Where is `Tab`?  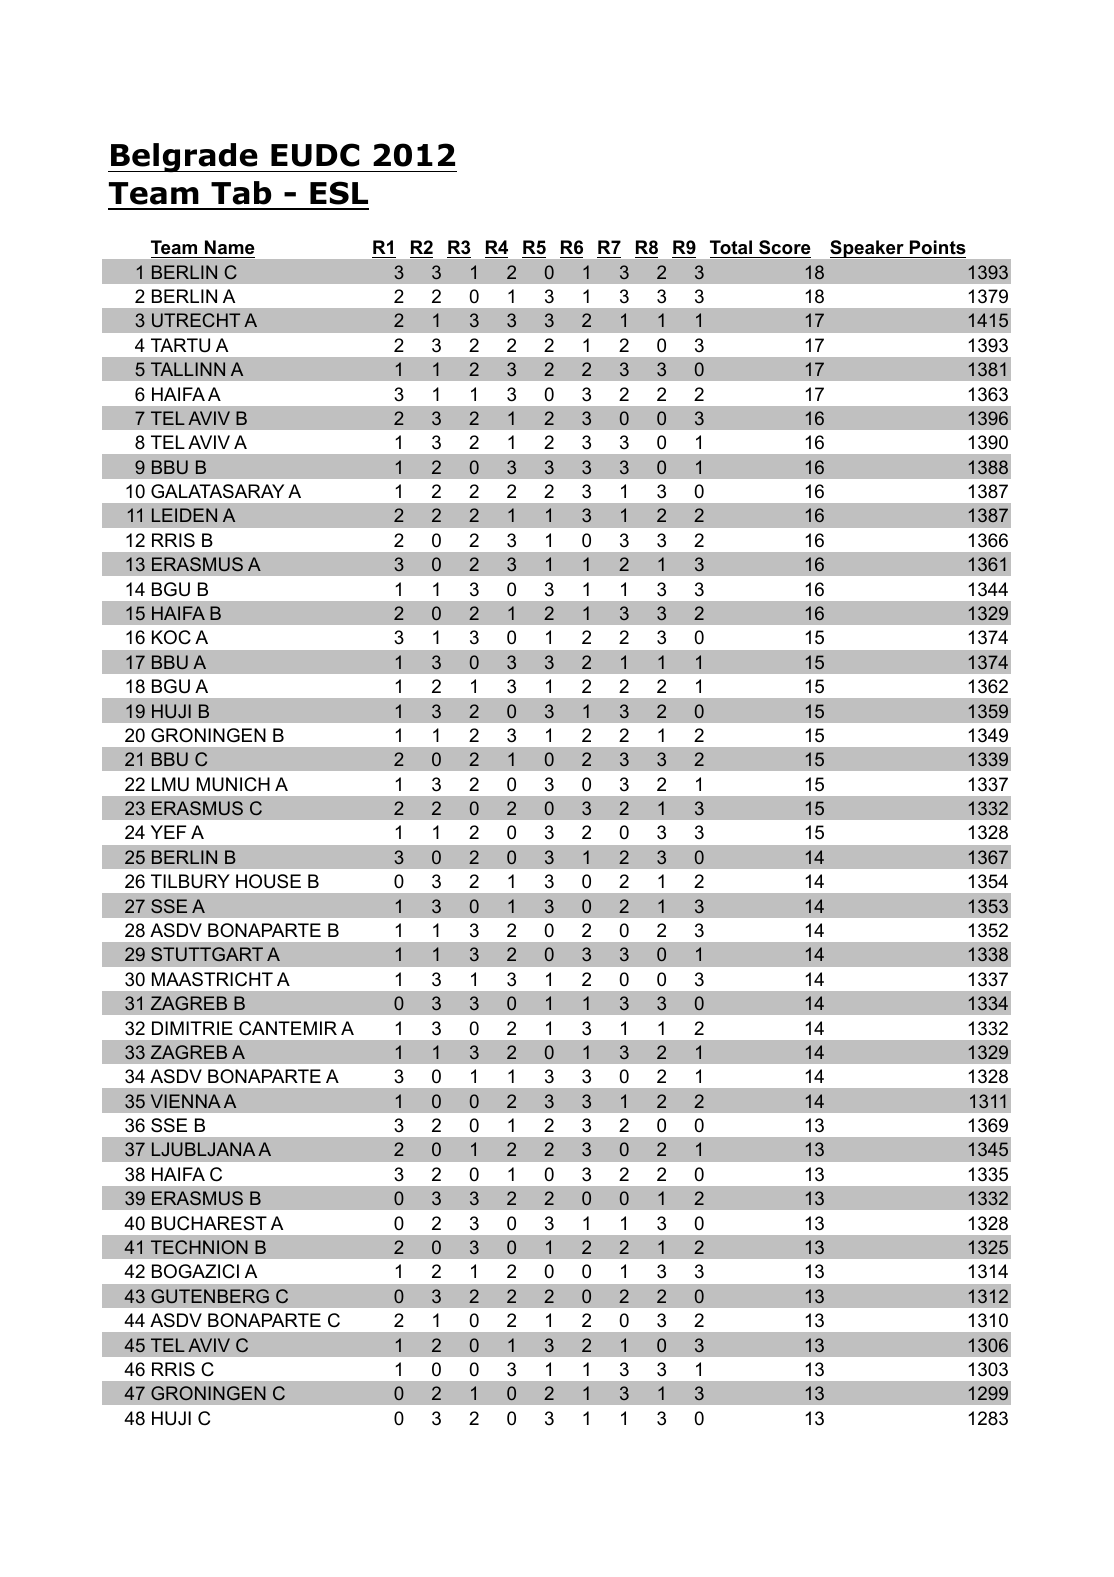
Tab is located at coordinates (241, 193).
